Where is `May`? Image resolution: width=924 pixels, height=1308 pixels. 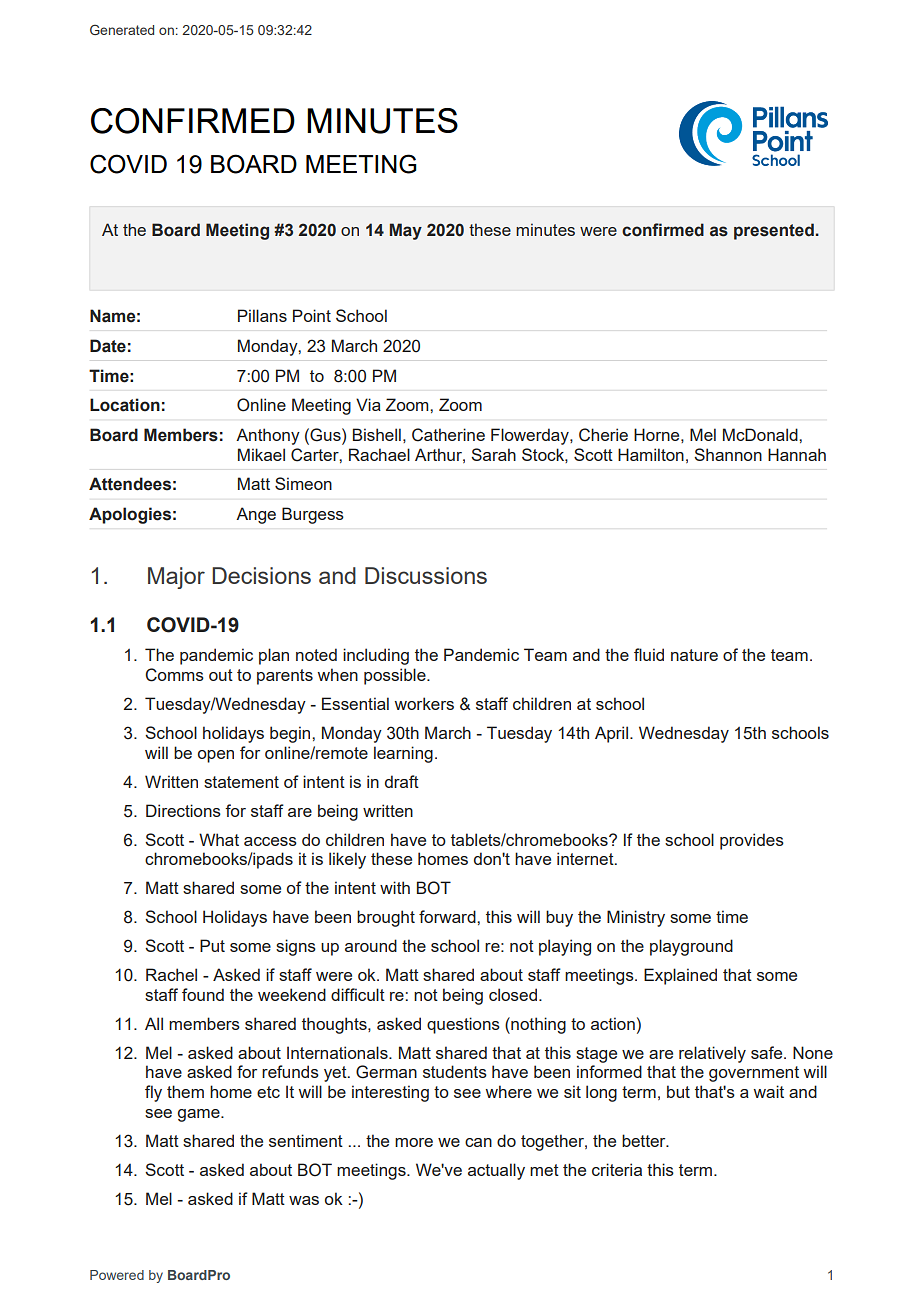 May is located at coordinates (406, 231).
